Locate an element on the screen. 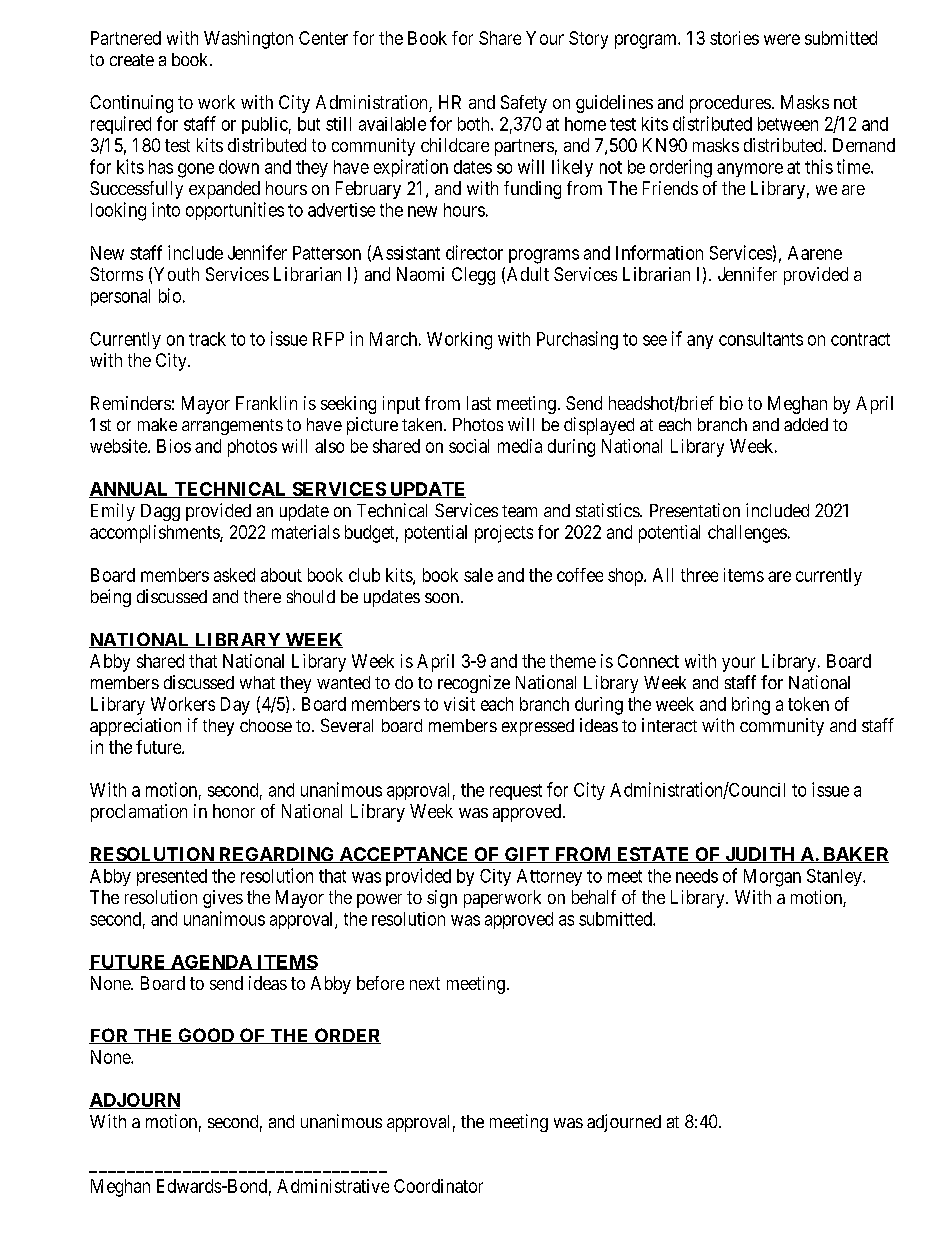 The height and width of the screenshot is (1233, 952). were is located at coordinates (782, 39).
